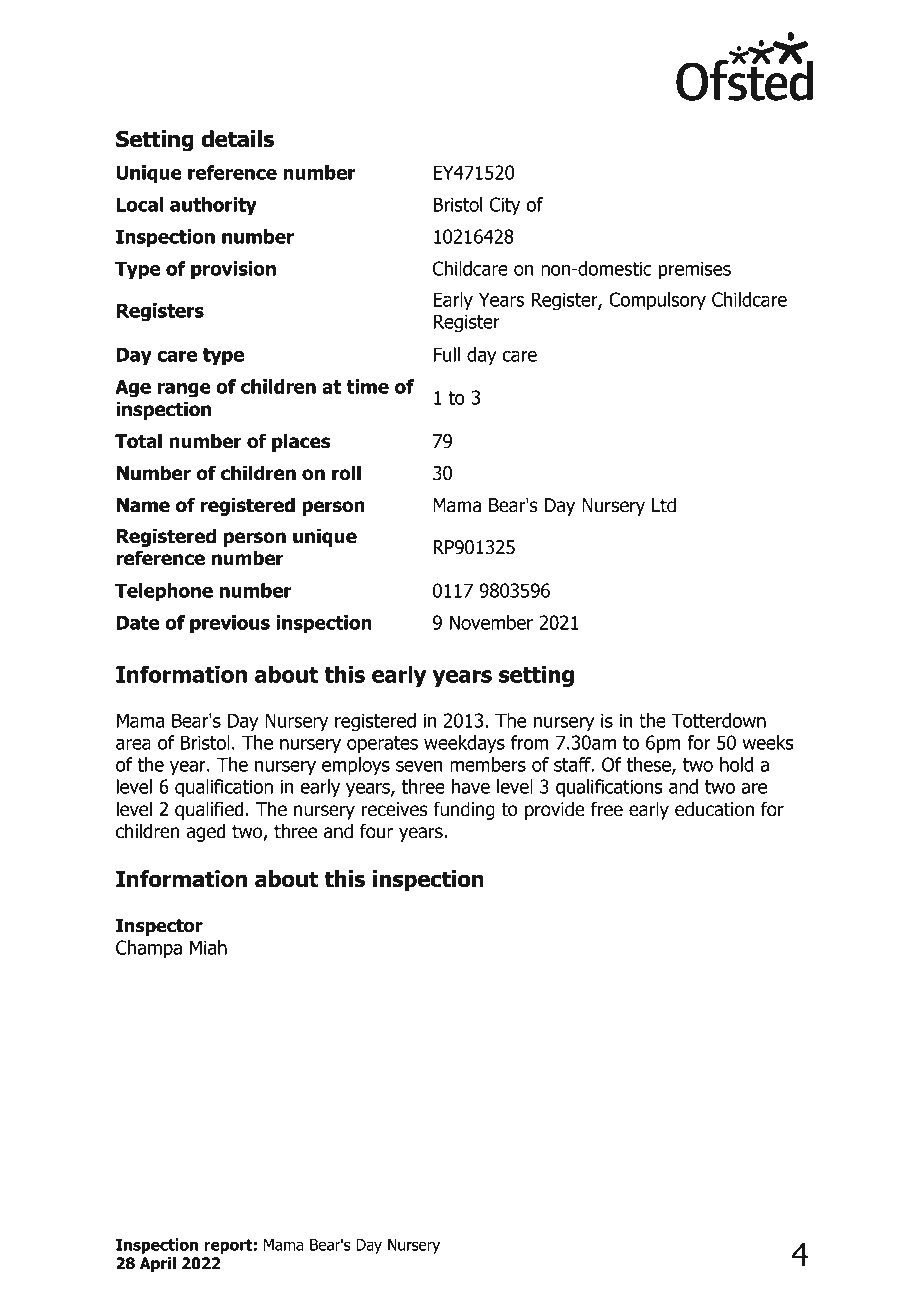  I want to click on Inspector, so click(159, 927).
